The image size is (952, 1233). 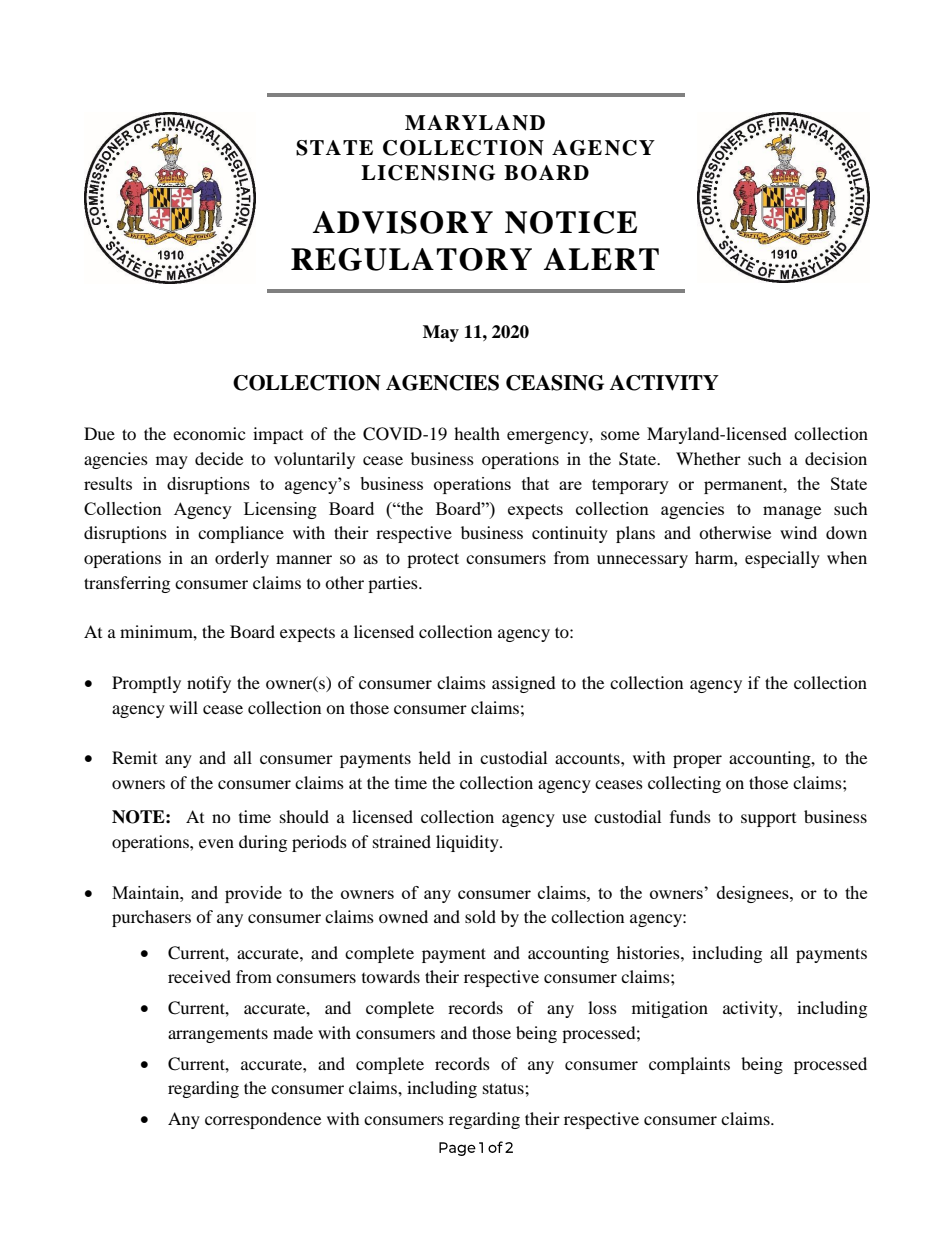 What do you see at coordinates (744, 486) in the screenshot?
I see `permanent` at bounding box center [744, 486].
